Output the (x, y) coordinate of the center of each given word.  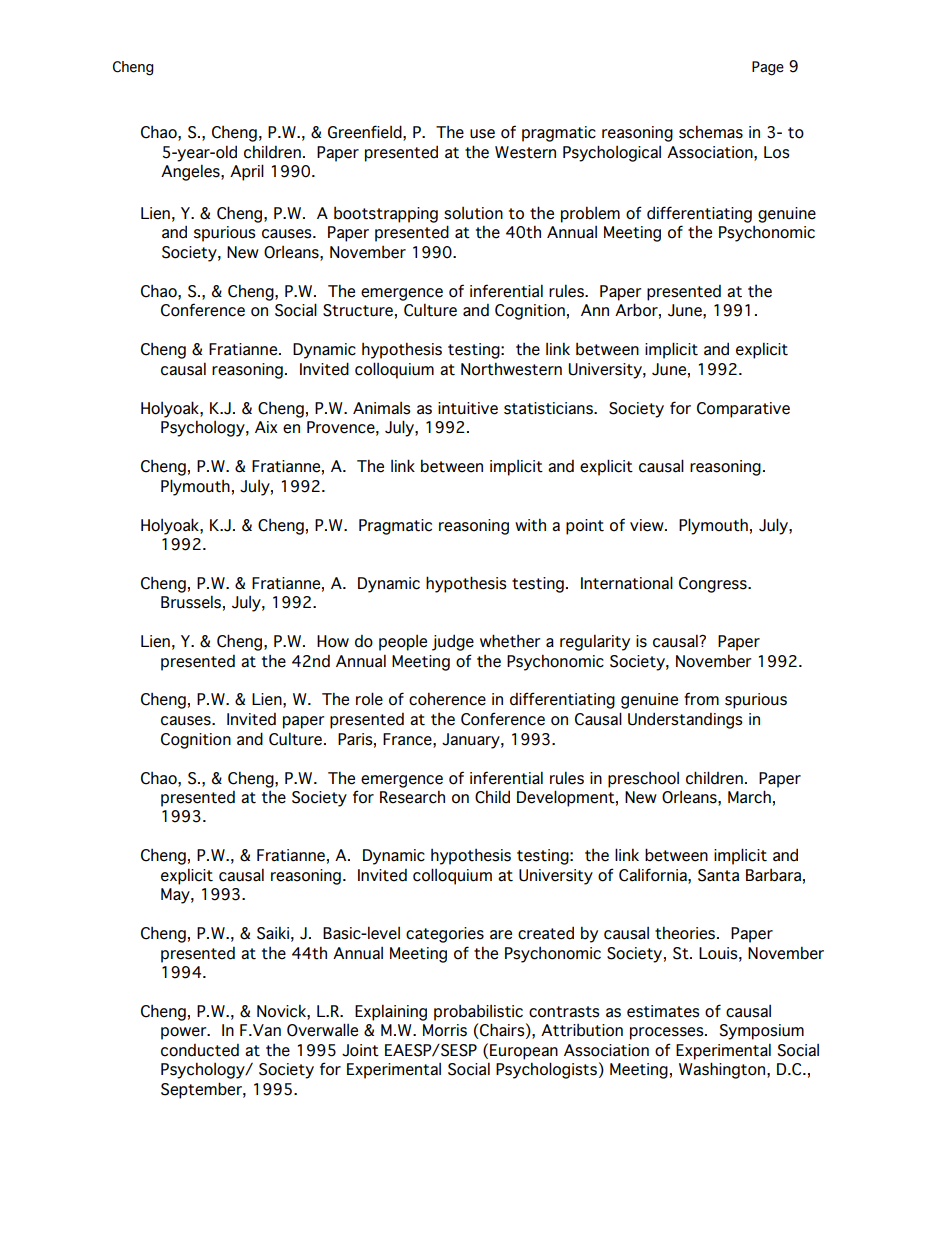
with (530, 525)
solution (473, 213)
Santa (718, 875)
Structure (358, 310)
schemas (711, 132)
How (333, 641)
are (501, 935)
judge (453, 642)
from (701, 699)
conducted (200, 1050)
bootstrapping (386, 215)
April (247, 172)
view (648, 525)
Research (412, 797)
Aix (266, 427)
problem (590, 215)
